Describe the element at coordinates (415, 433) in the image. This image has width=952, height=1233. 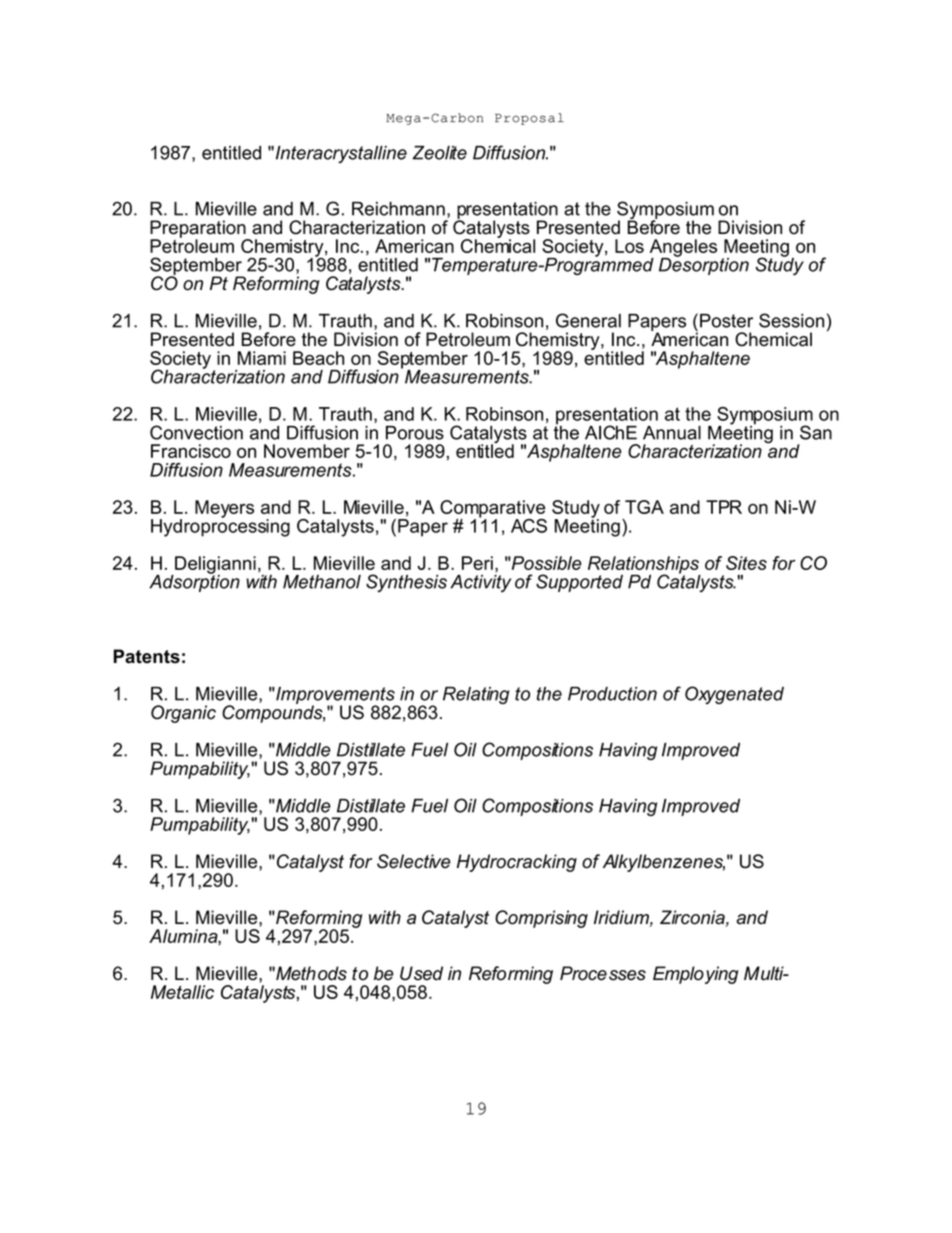
I see `Porous` at that location.
